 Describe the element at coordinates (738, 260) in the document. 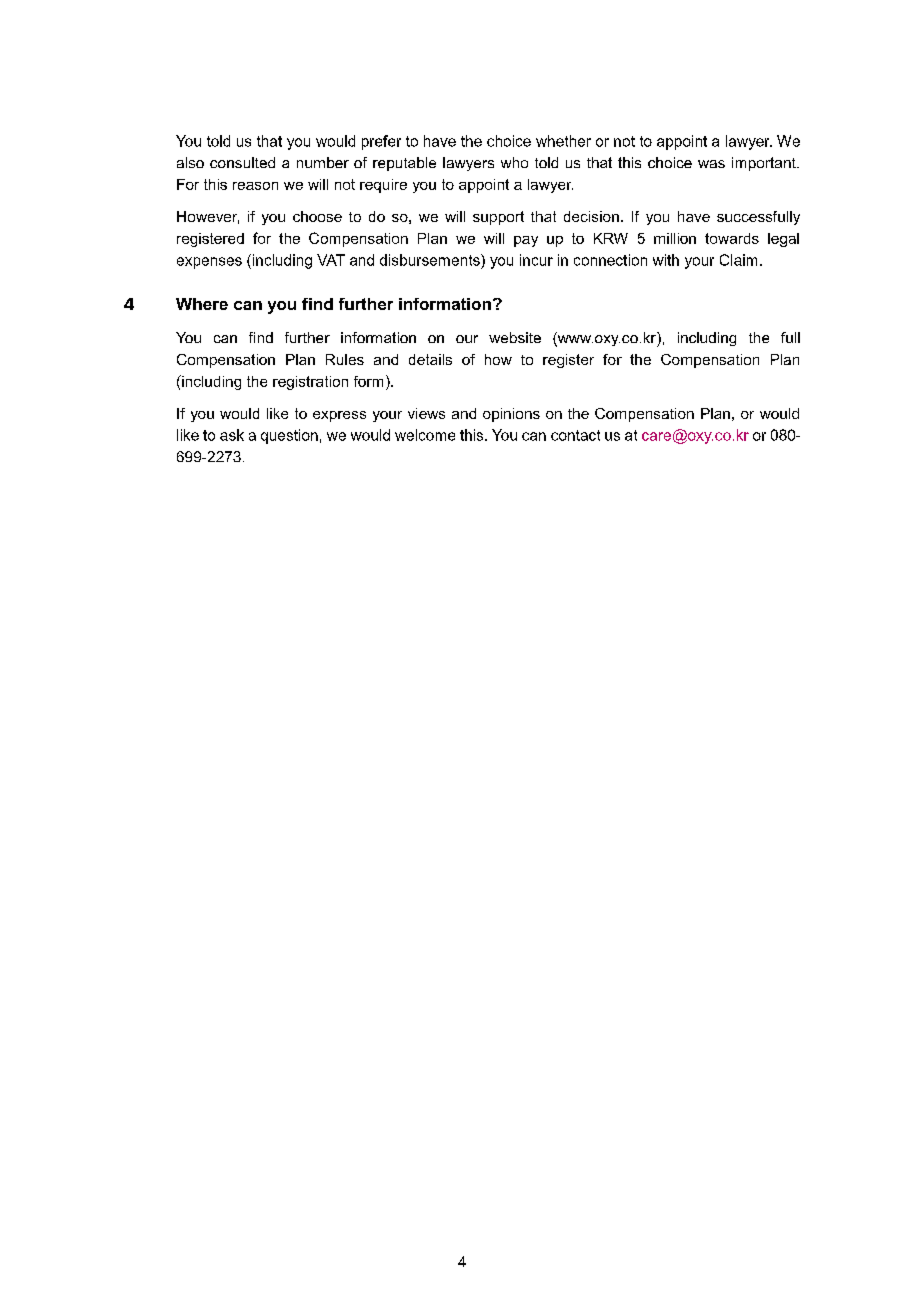

I see `Claim` at that location.
